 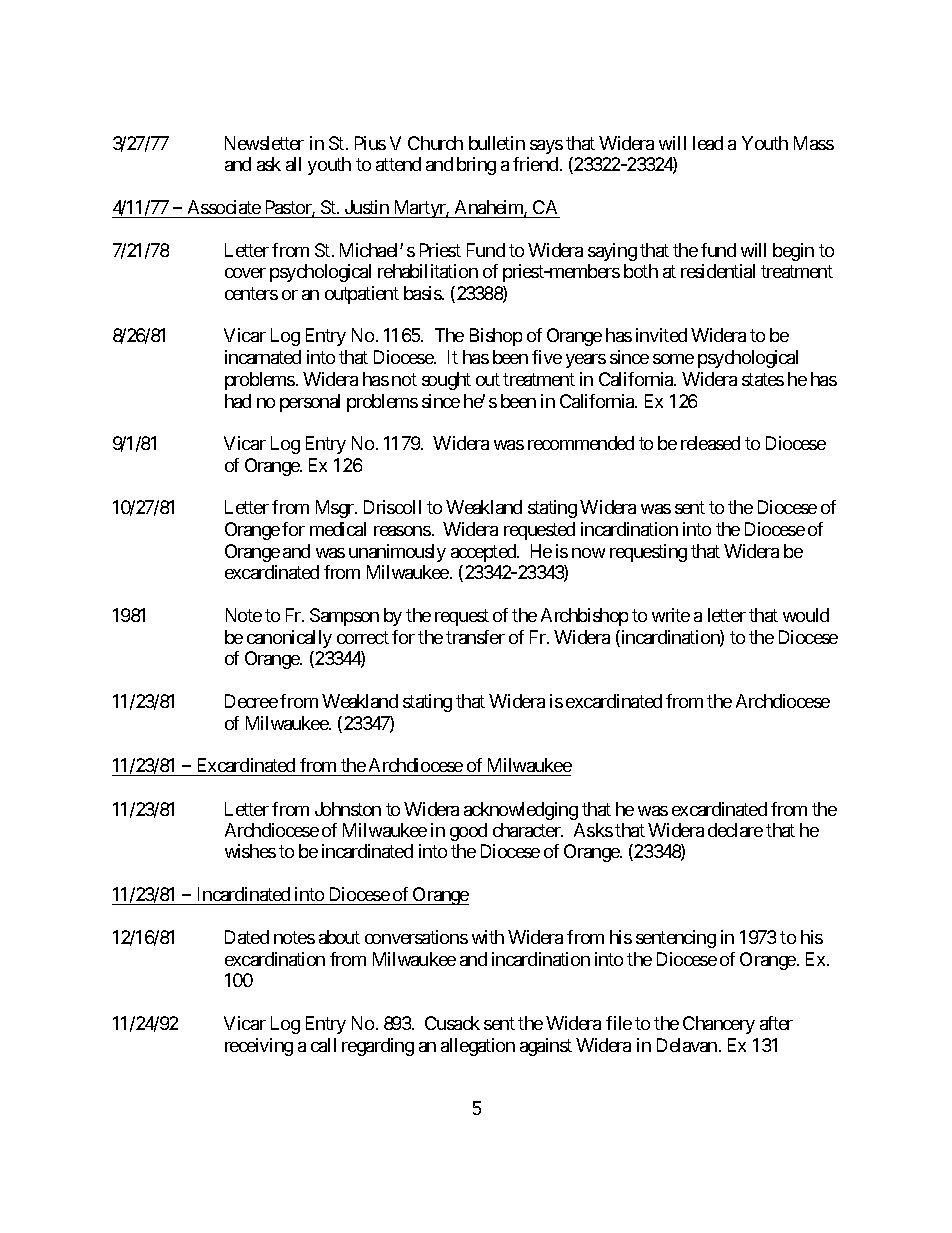 I want to click on five, so click(x=547, y=357).
